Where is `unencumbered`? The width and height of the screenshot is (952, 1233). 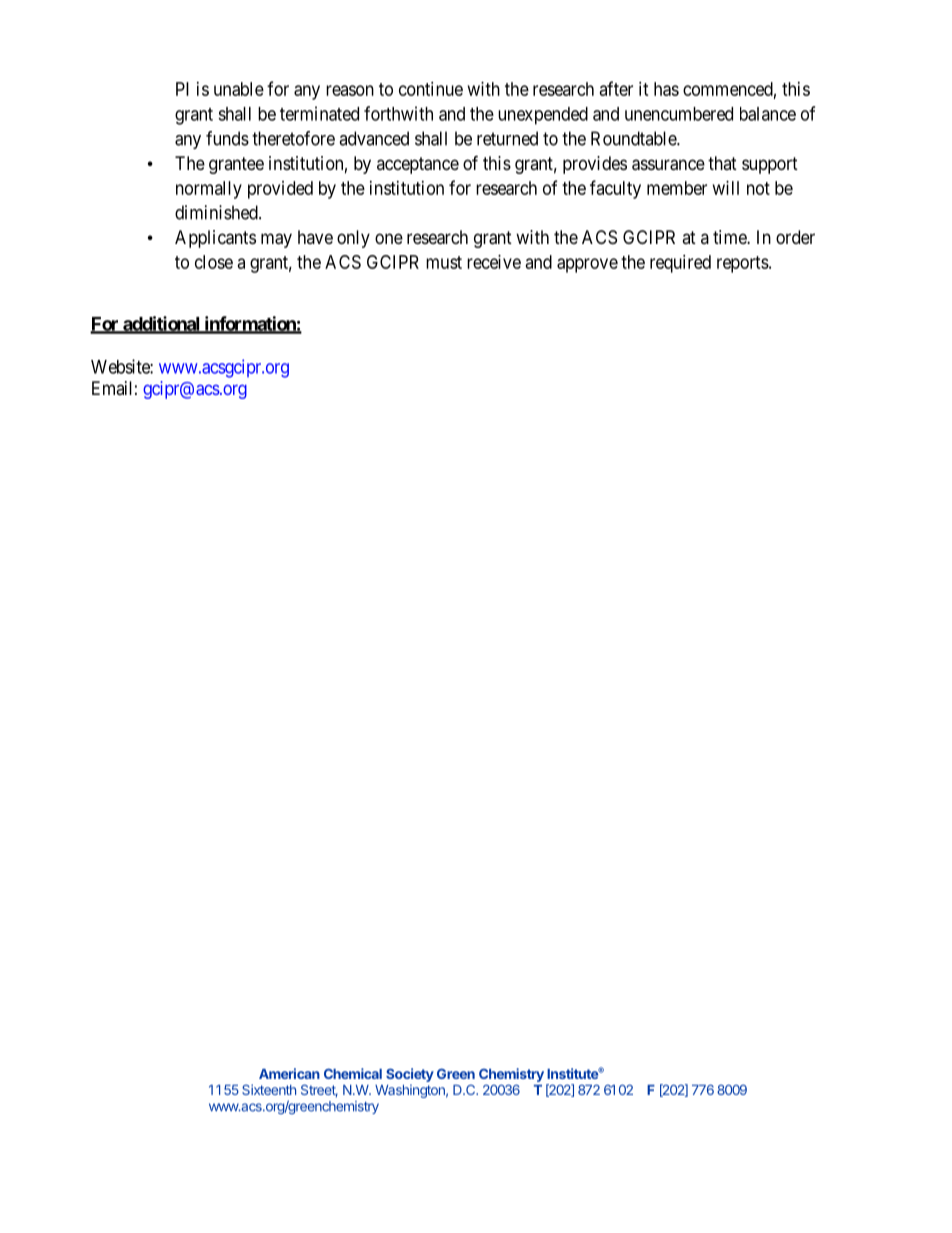
unencumbered is located at coordinates (679, 114).
